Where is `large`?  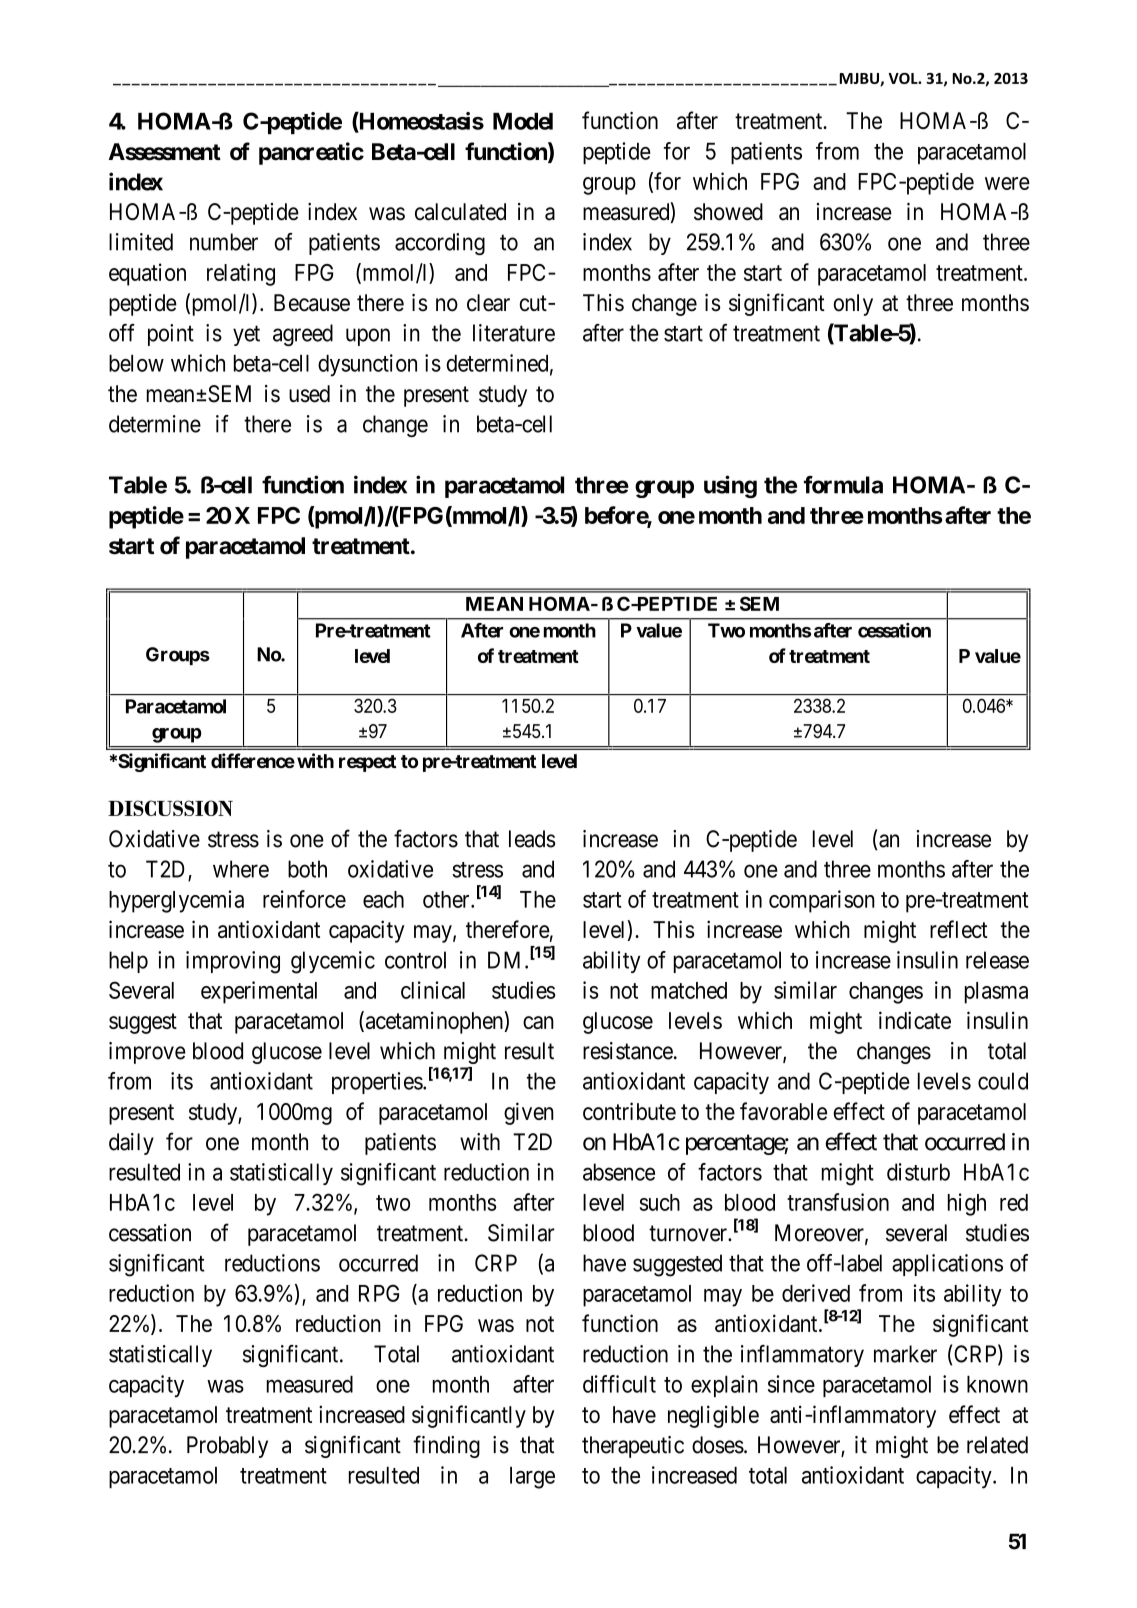 large is located at coordinates (532, 1478).
